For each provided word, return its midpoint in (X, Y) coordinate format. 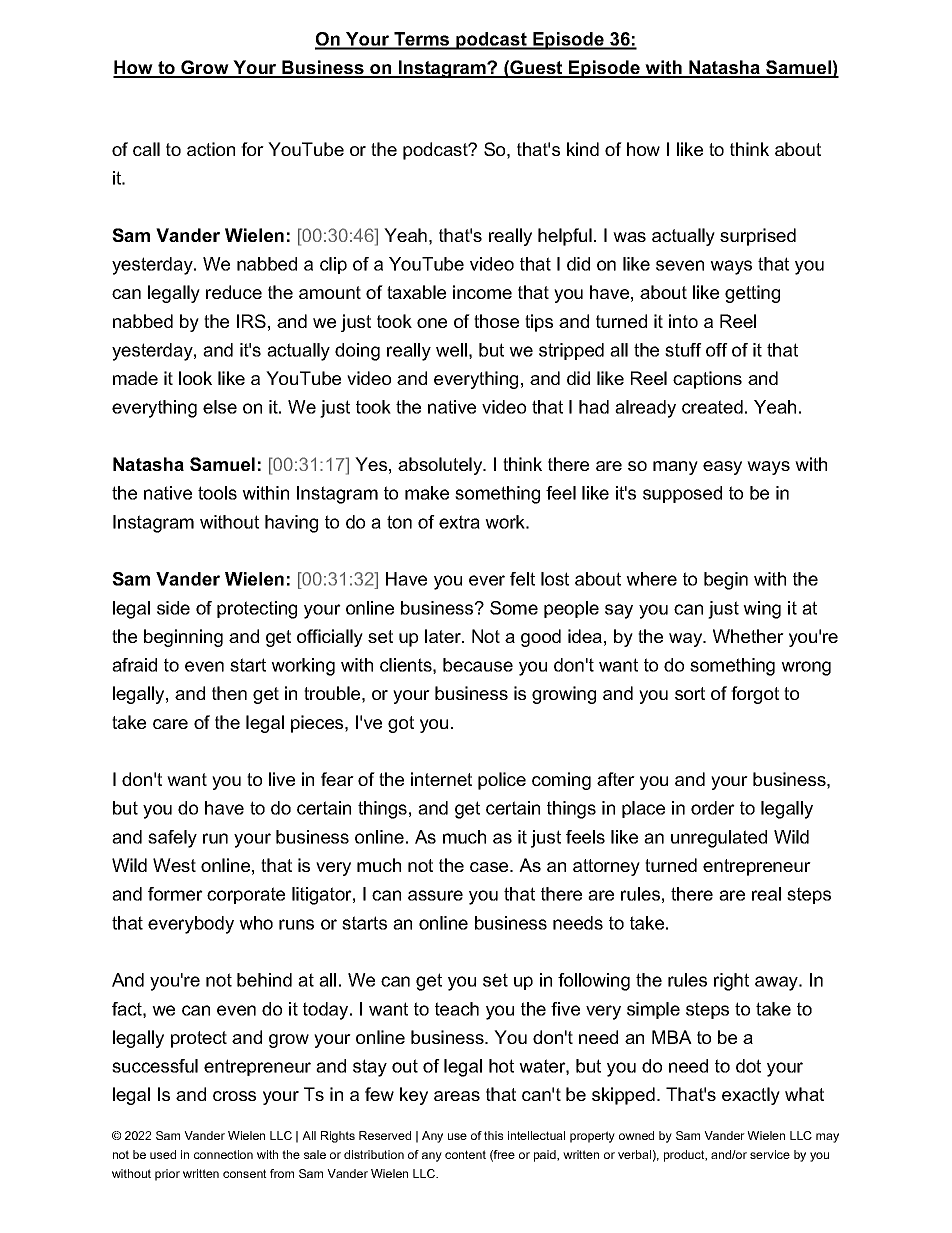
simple (653, 1010)
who (256, 923)
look (195, 378)
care (170, 724)
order (713, 808)
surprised (758, 237)
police (502, 781)
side (173, 608)
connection (223, 1154)
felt (522, 579)
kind (583, 149)
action (211, 149)
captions (707, 380)
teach (457, 1009)
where (651, 579)
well (451, 350)
